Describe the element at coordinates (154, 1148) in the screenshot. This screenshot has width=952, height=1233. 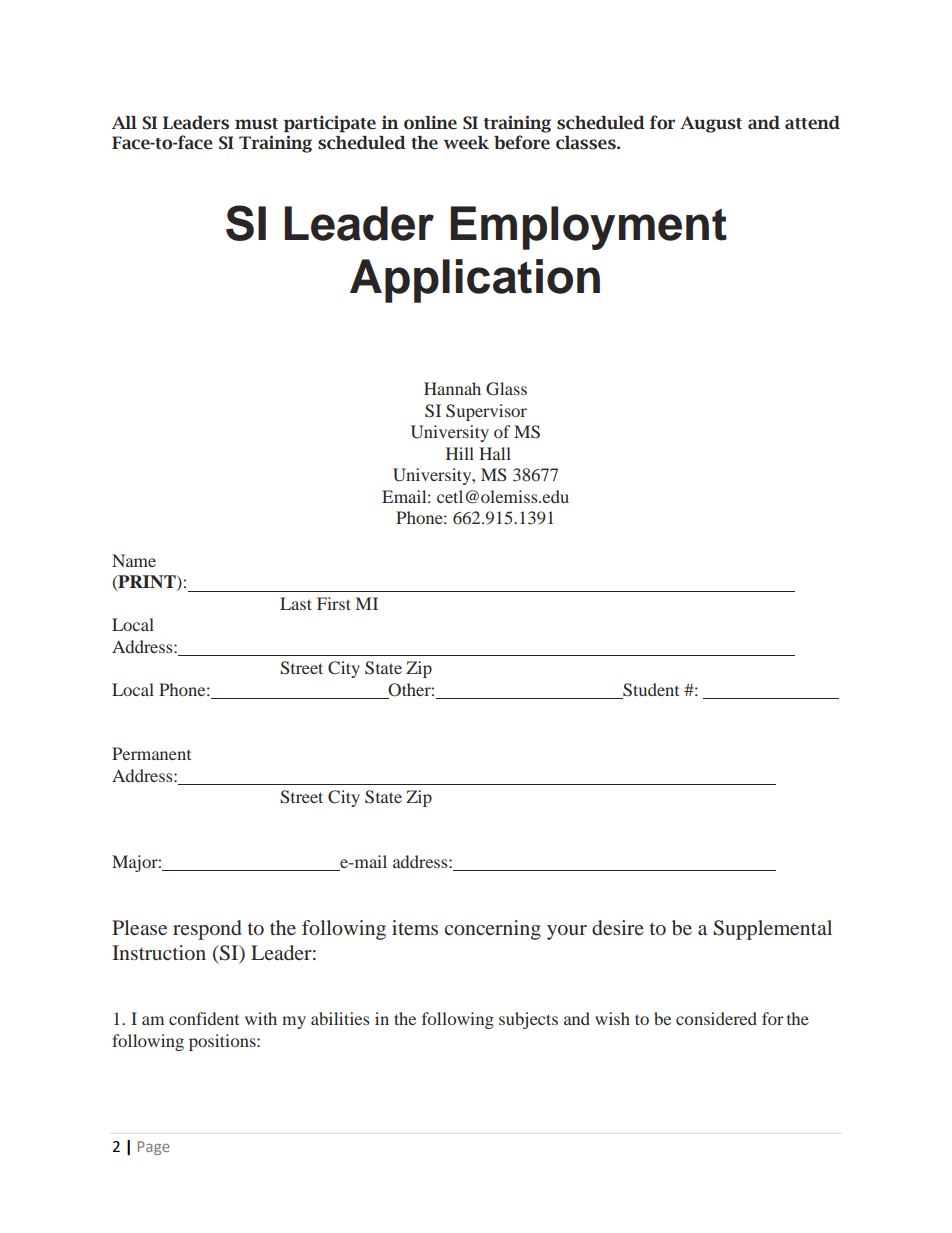
I see `Page` at that location.
